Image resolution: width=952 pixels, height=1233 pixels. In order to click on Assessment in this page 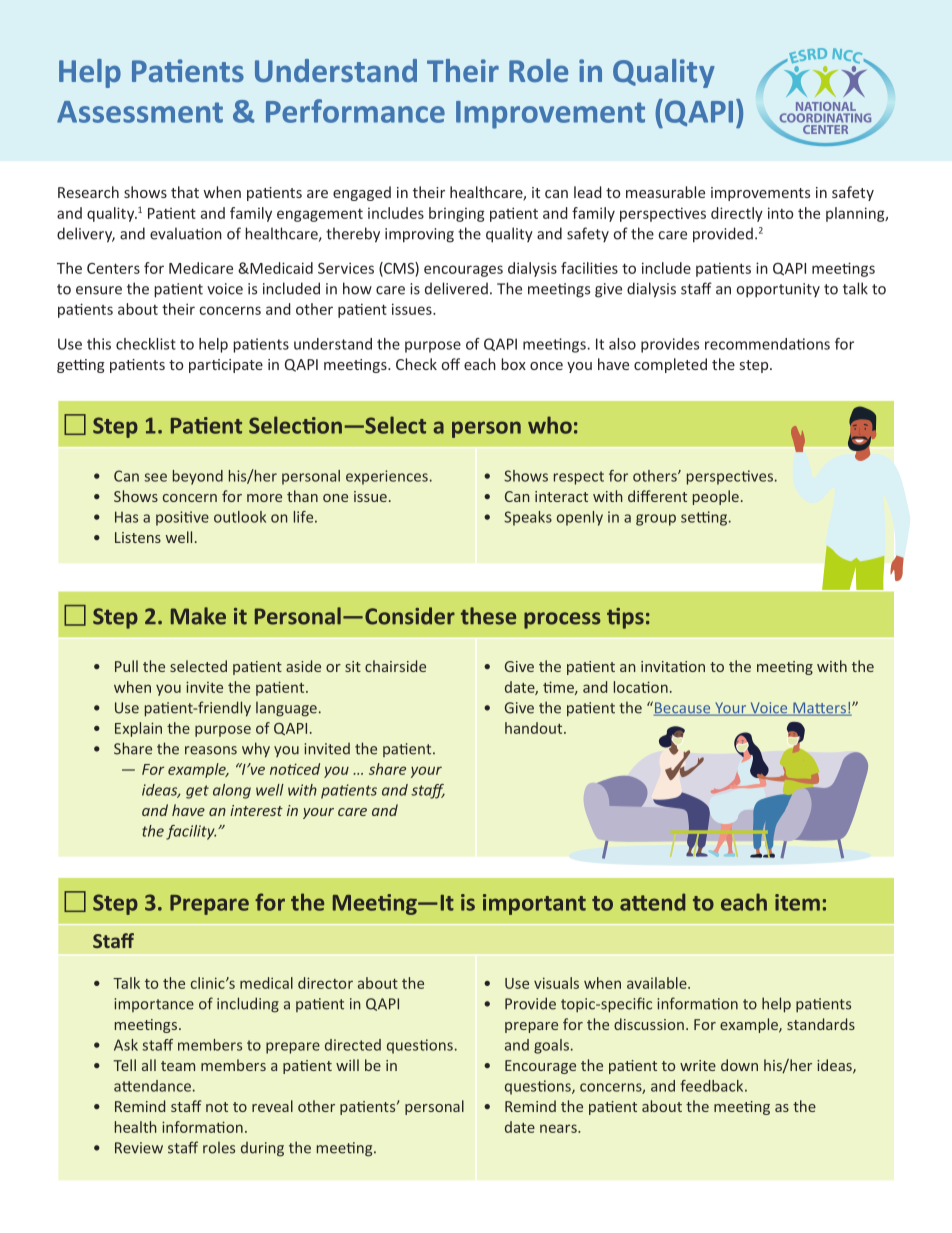, I will do `click(140, 112)`.
